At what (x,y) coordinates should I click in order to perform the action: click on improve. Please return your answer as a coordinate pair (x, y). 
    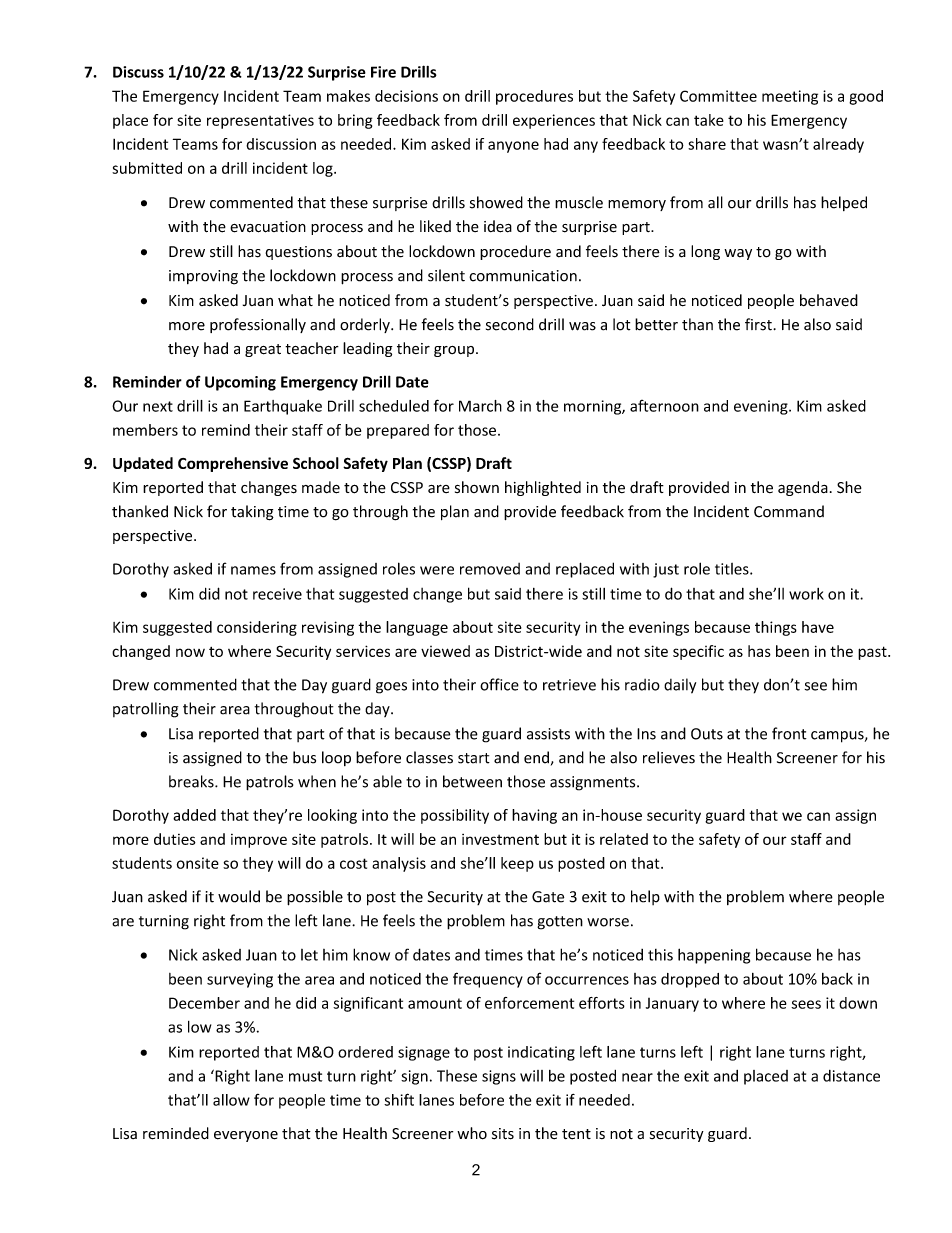
    Looking at the image, I should click on (259, 841).
